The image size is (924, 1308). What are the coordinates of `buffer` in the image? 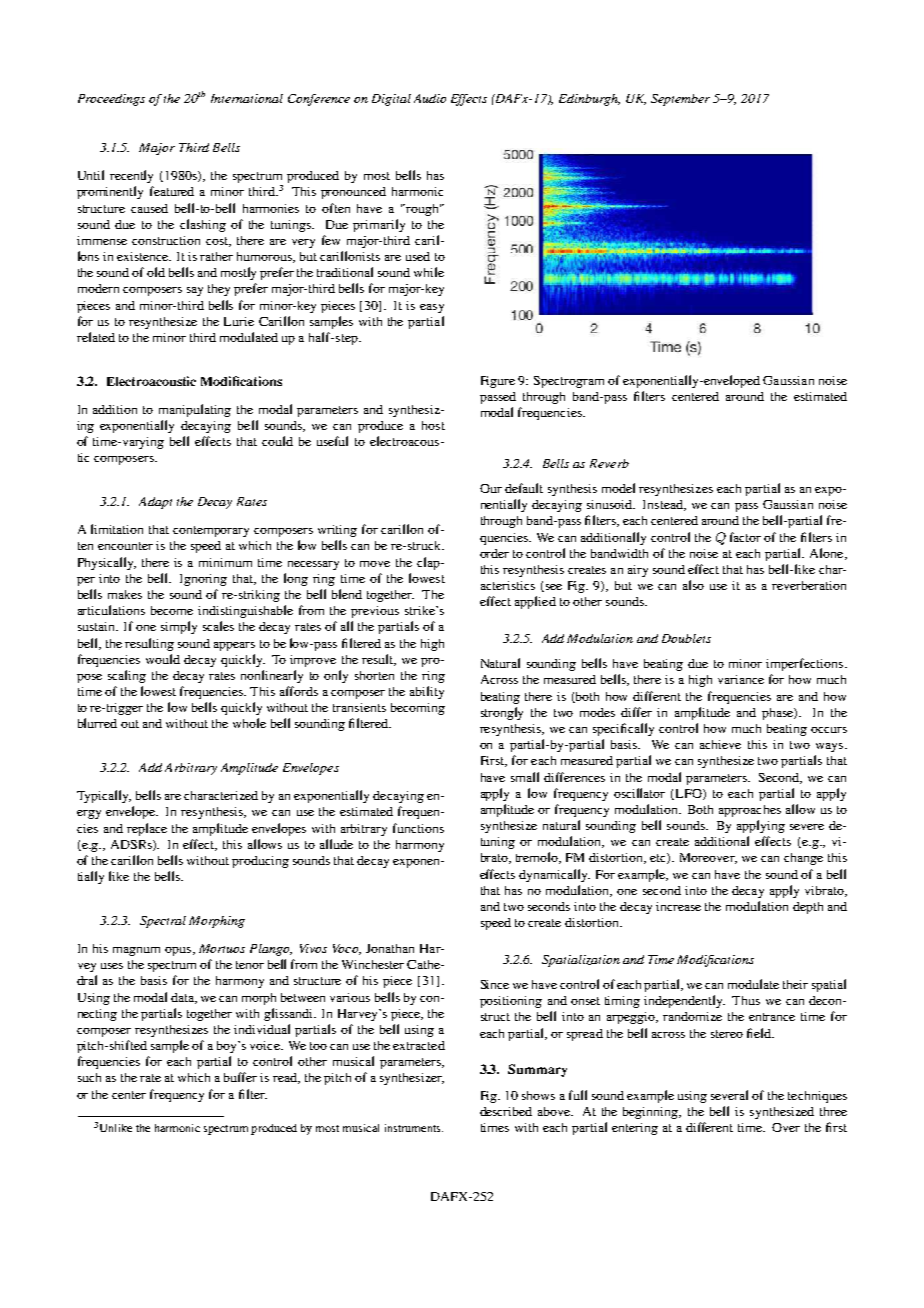 It's located at (240, 1077).
